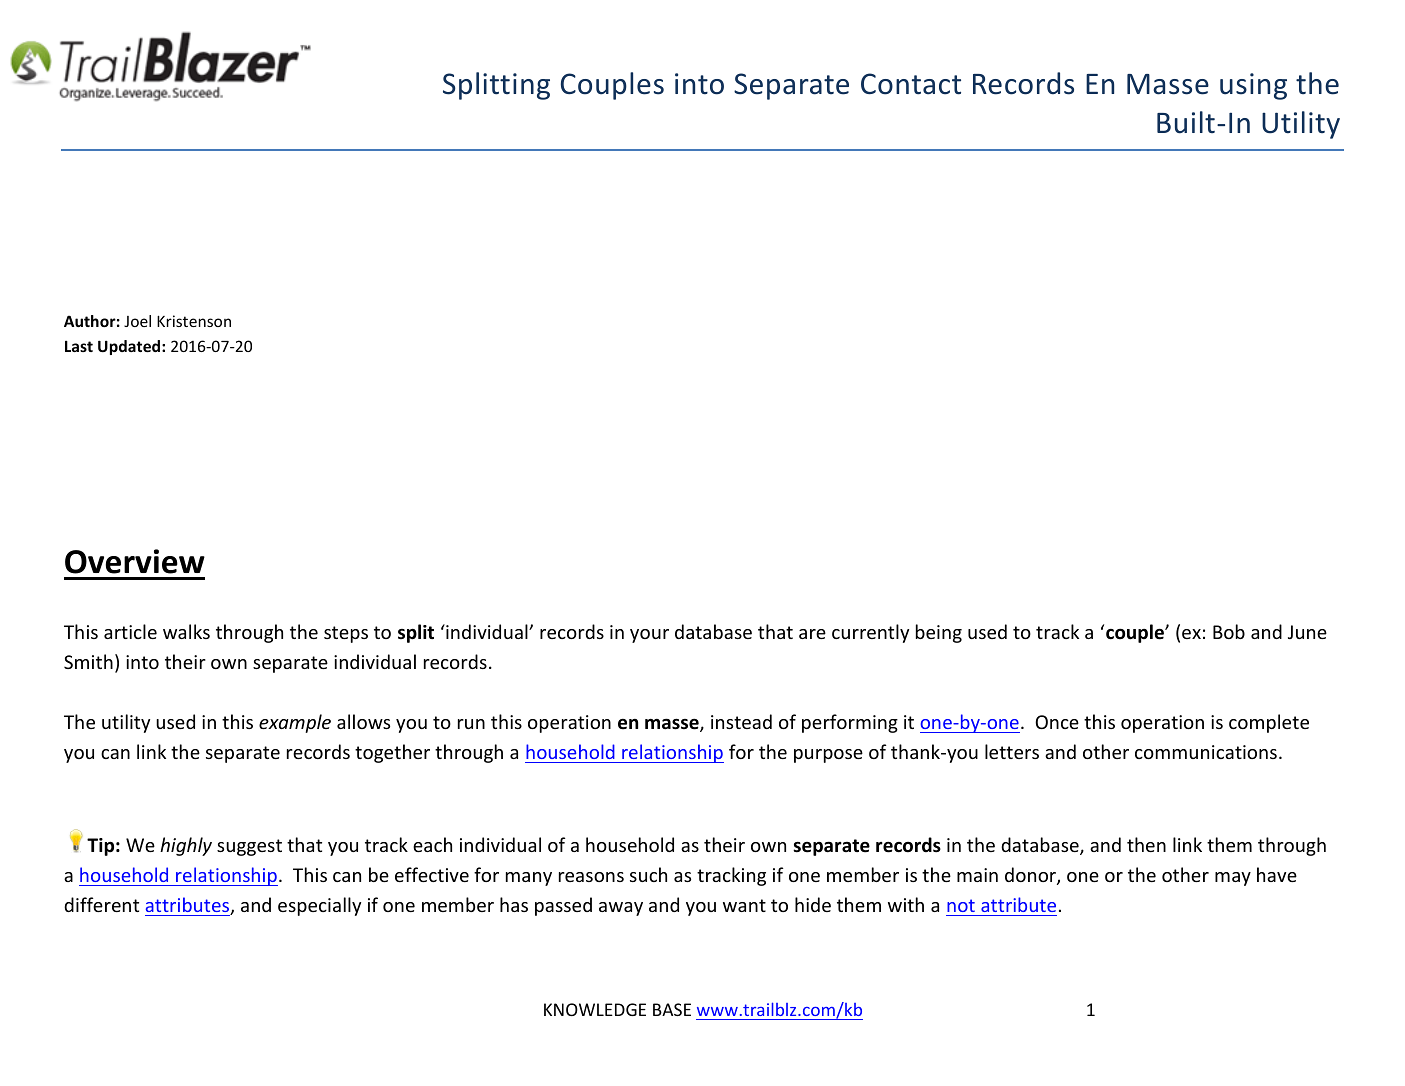 This image has height=1086, width=1405. What do you see at coordinates (137, 321) in the image?
I see `Joel` at bounding box center [137, 321].
